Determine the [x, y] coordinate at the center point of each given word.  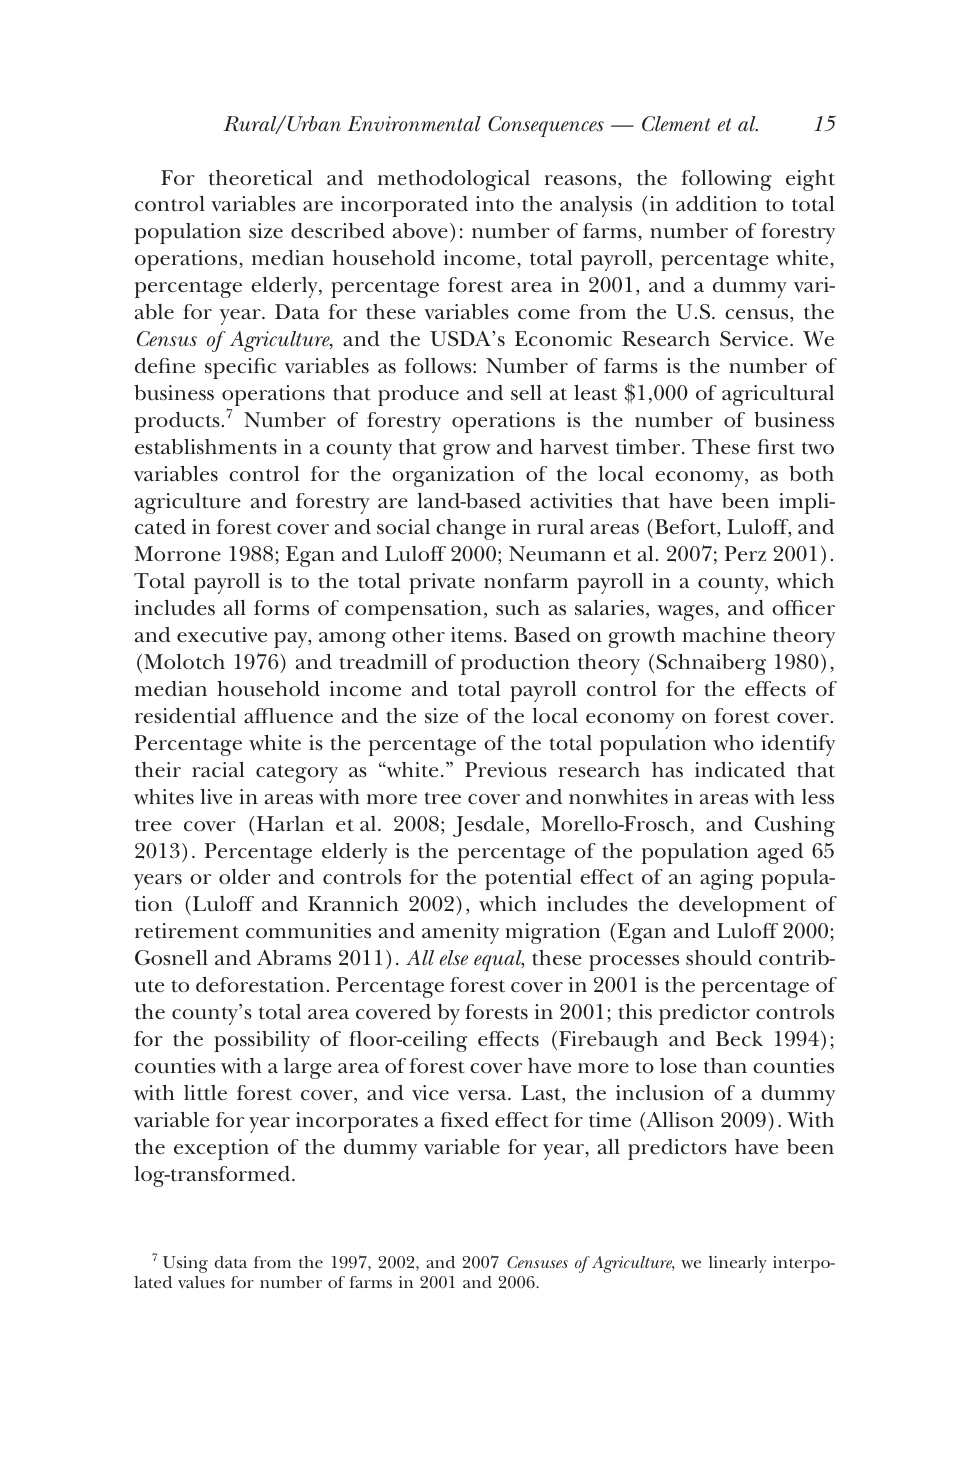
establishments [206, 447]
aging [726, 879]
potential [528, 879]
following [726, 180]
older [245, 877]
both [811, 474]
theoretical [260, 178]
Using [185, 1264]
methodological [454, 180]
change [471, 529]
